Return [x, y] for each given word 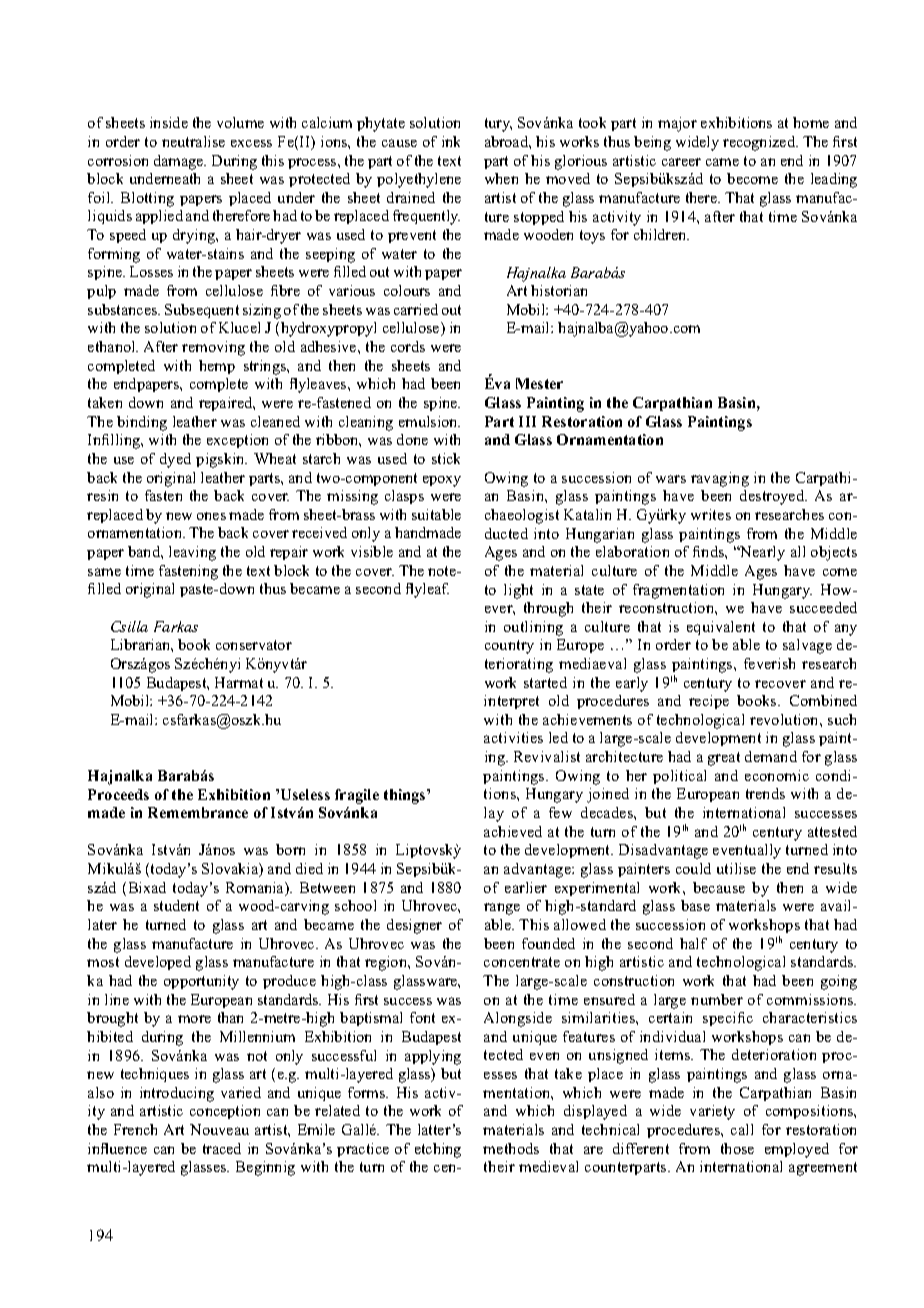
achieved [513, 831]
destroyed [773, 497]
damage [180, 162]
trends [765, 793]
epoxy [442, 481]
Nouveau [219, 1129]
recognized [760, 143]
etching [438, 1150]
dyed [175, 460]
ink [451, 141]
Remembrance [198, 812]
